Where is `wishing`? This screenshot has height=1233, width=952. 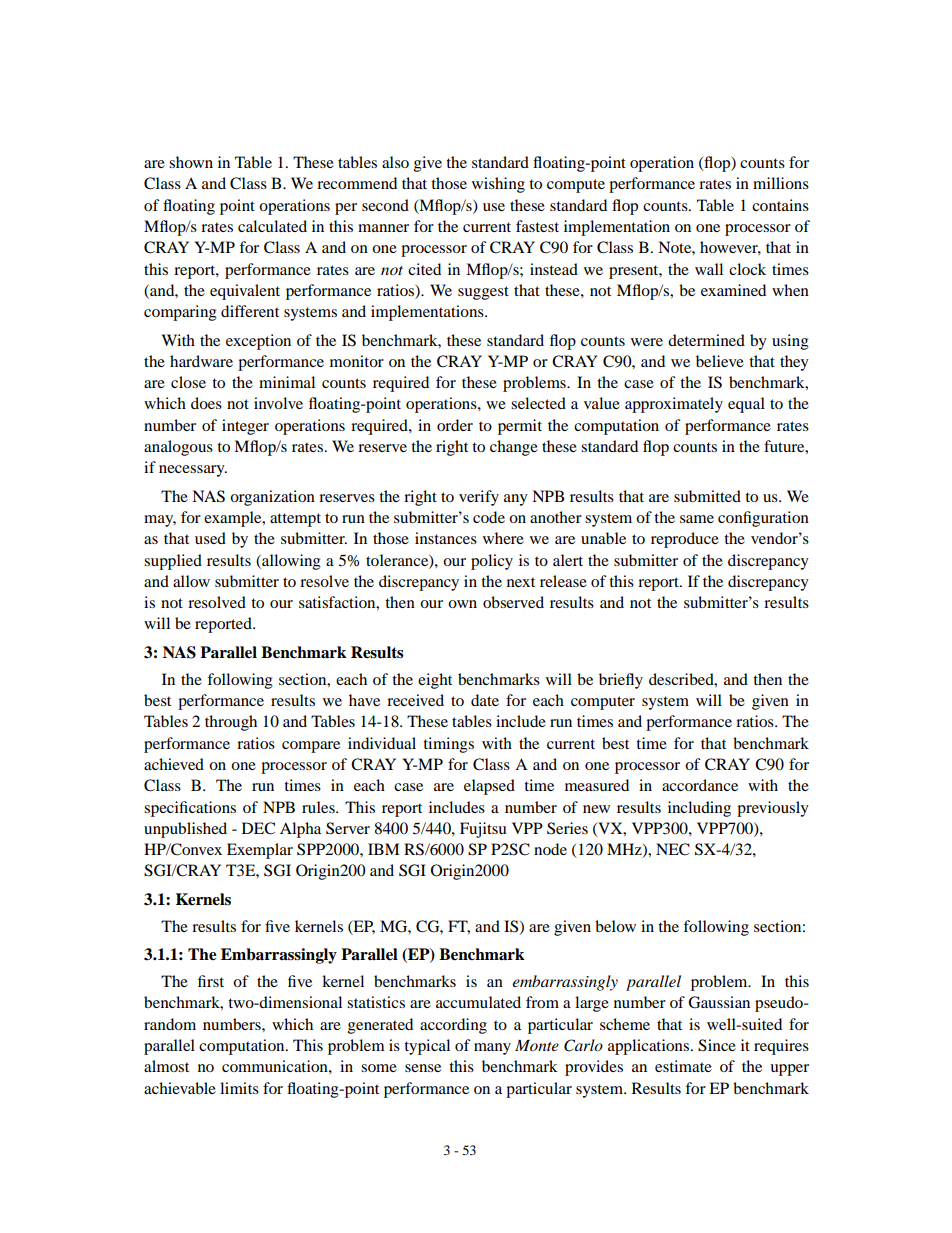
wishing is located at coordinates (498, 185).
